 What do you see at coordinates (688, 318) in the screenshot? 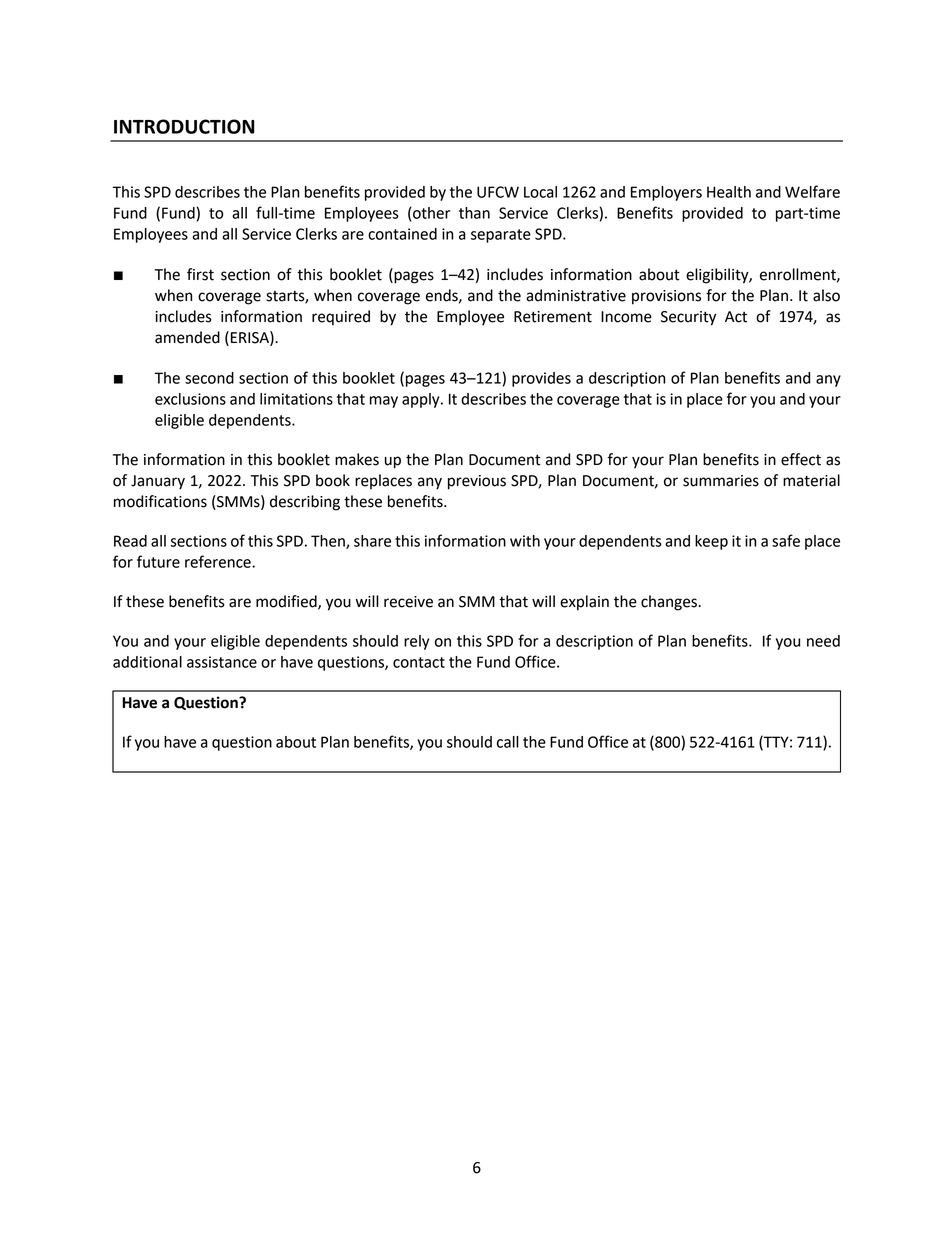
I see `Security` at bounding box center [688, 318].
